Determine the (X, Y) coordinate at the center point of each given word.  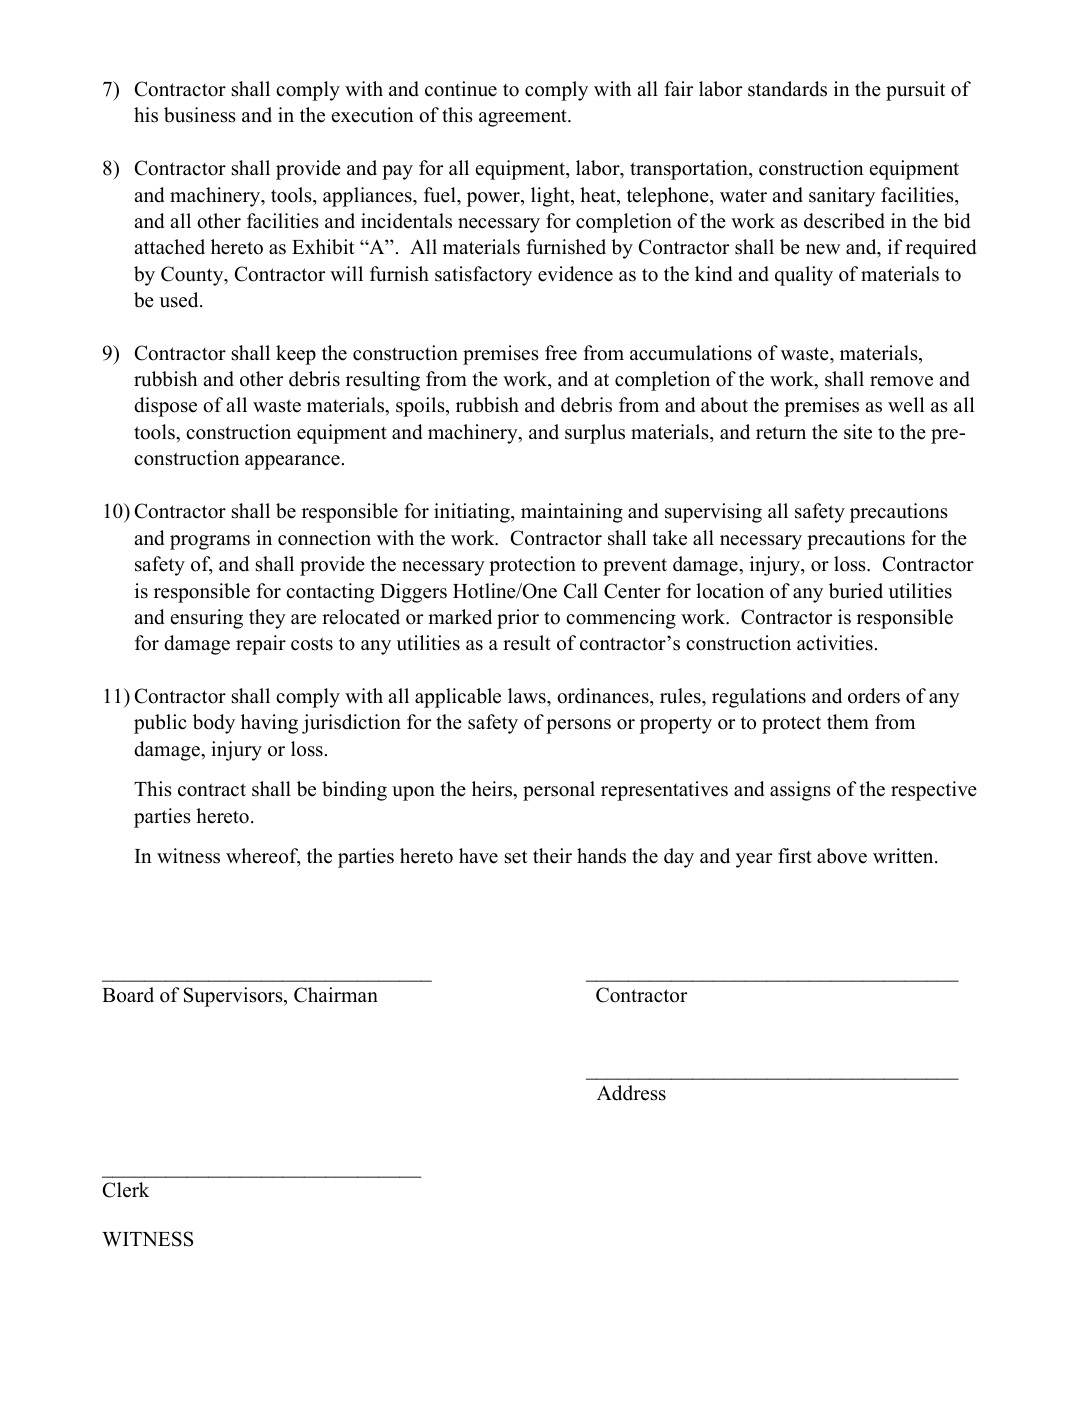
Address (631, 1093)
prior (518, 619)
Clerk (126, 1190)
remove (901, 381)
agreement (524, 118)
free (561, 353)
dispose (165, 407)
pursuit (916, 91)
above (842, 856)
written (904, 856)
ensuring (207, 619)
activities (835, 643)
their (552, 856)
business (200, 115)
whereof (263, 857)
